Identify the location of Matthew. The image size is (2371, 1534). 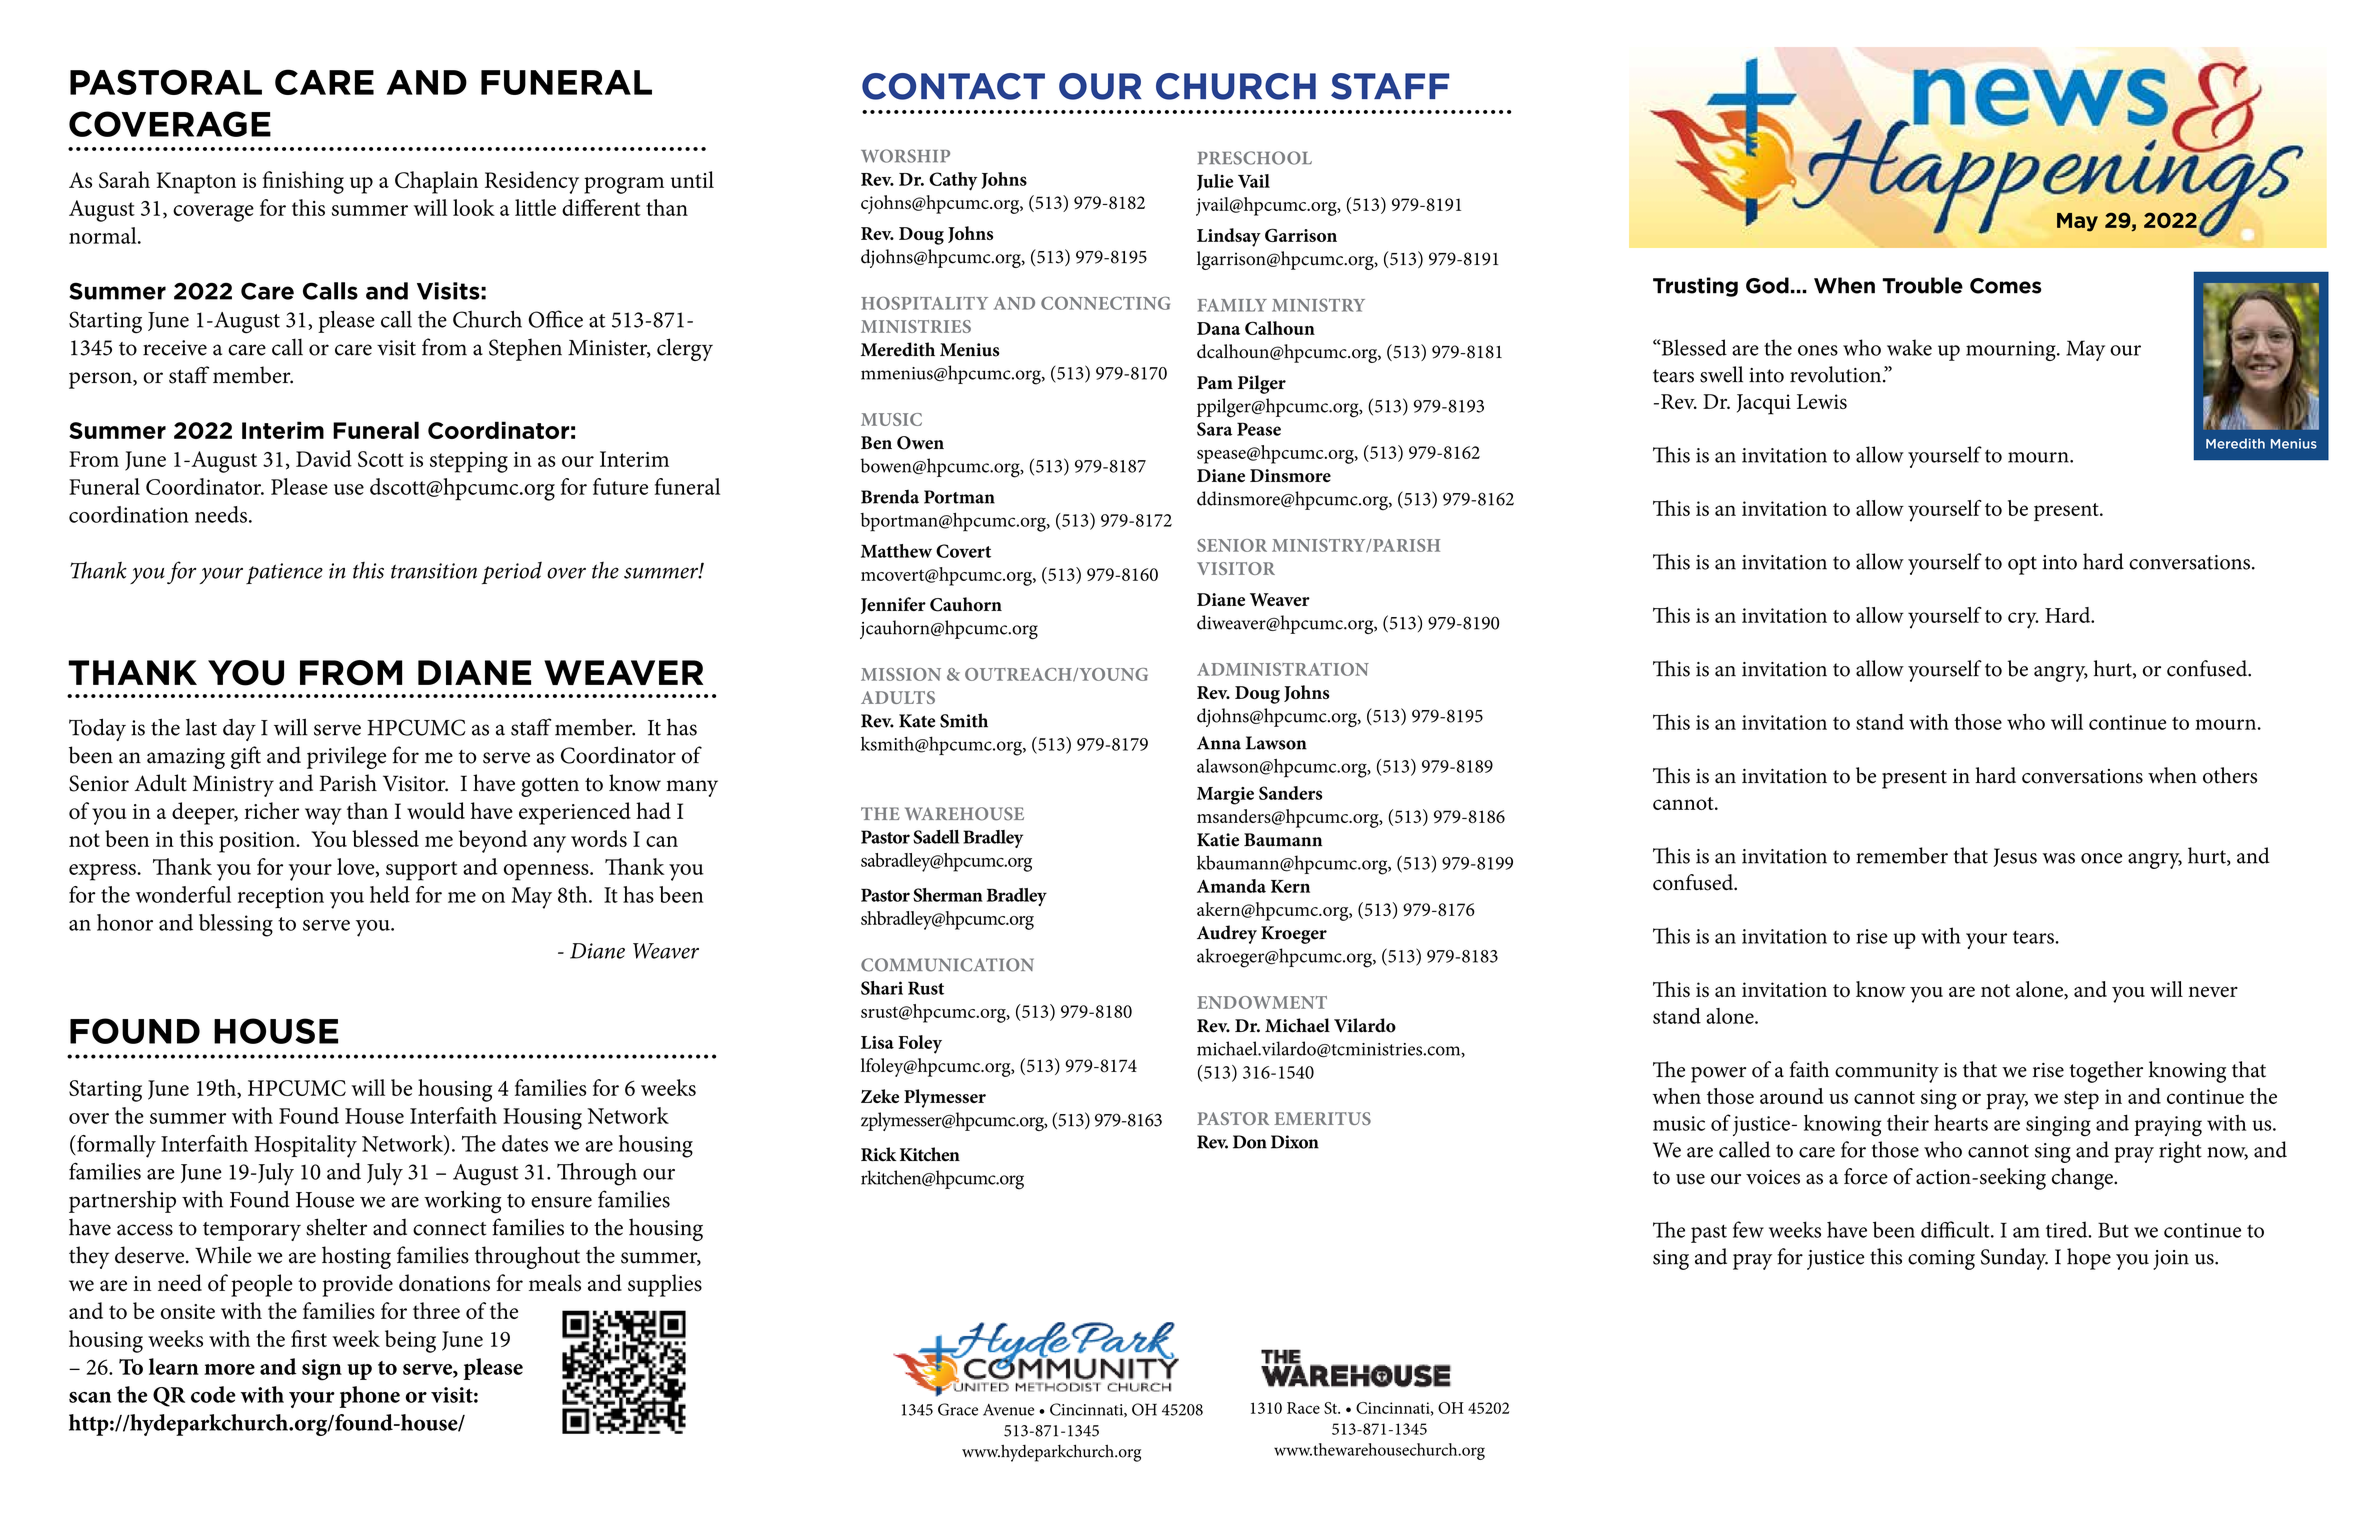
(896, 551).
